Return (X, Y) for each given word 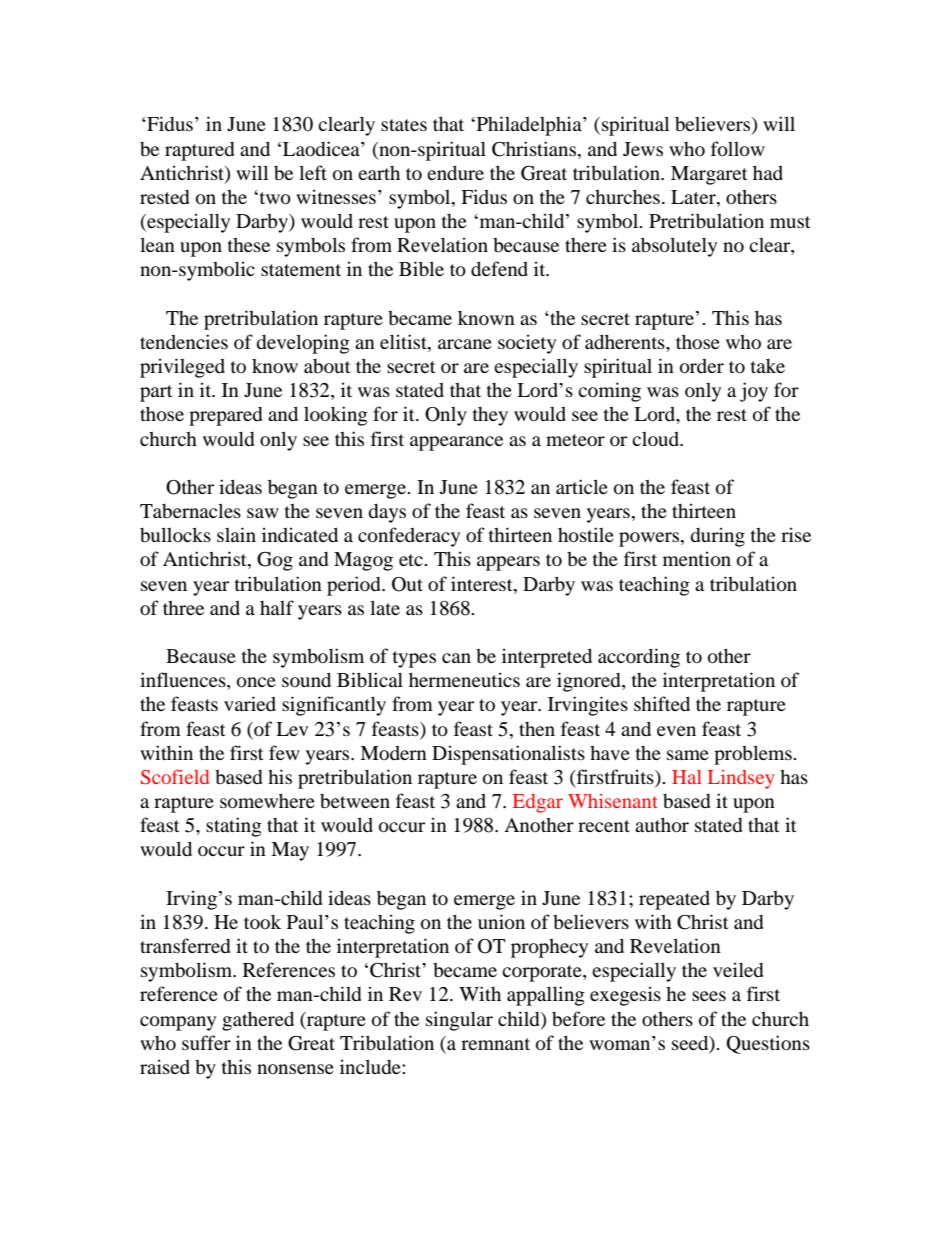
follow (738, 149)
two (274, 198)
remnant (495, 1044)
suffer (206, 1042)
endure (455, 172)
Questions (768, 1044)
